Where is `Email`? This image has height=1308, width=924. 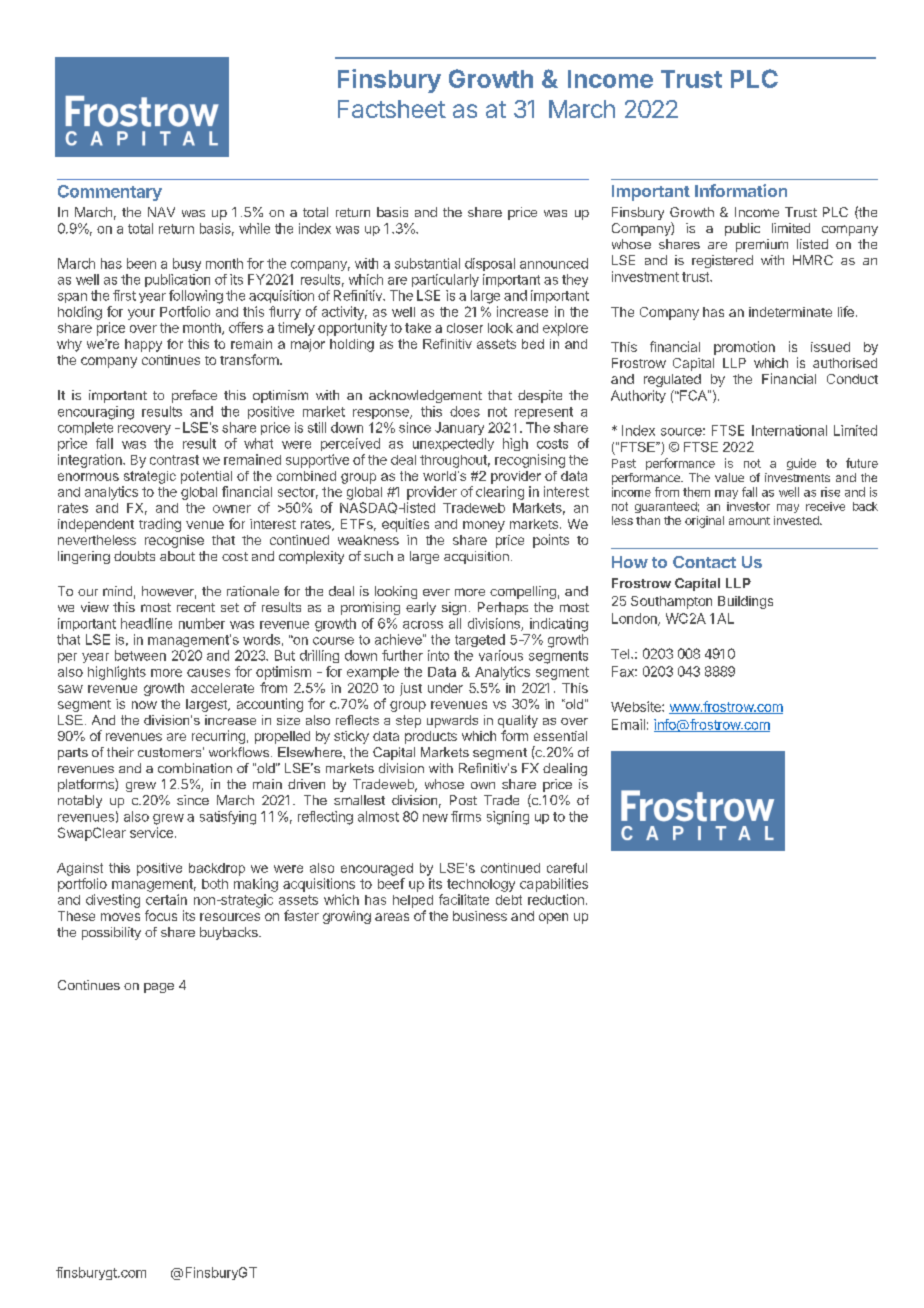
Email is located at coordinates (628, 724).
